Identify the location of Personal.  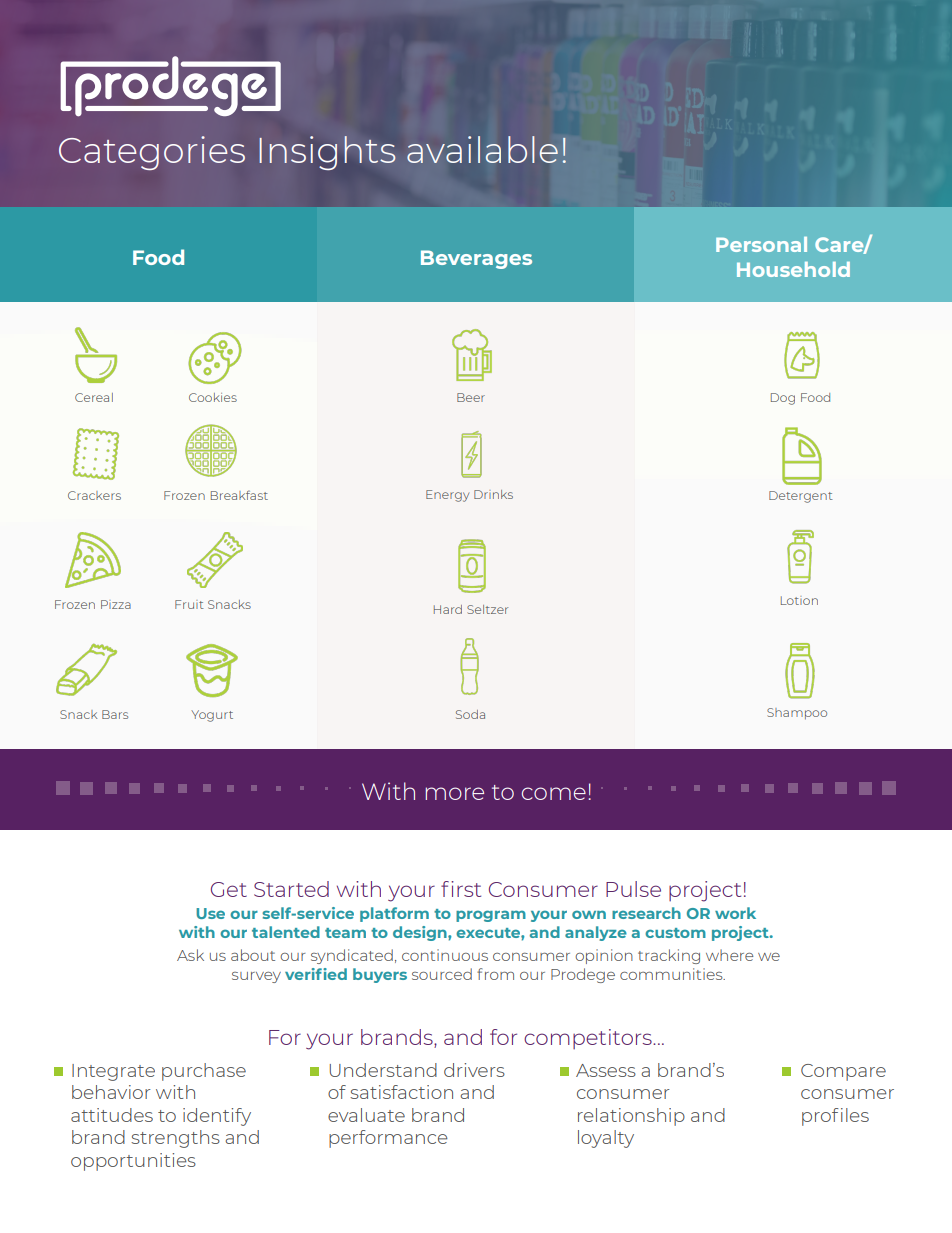
(761, 244).
